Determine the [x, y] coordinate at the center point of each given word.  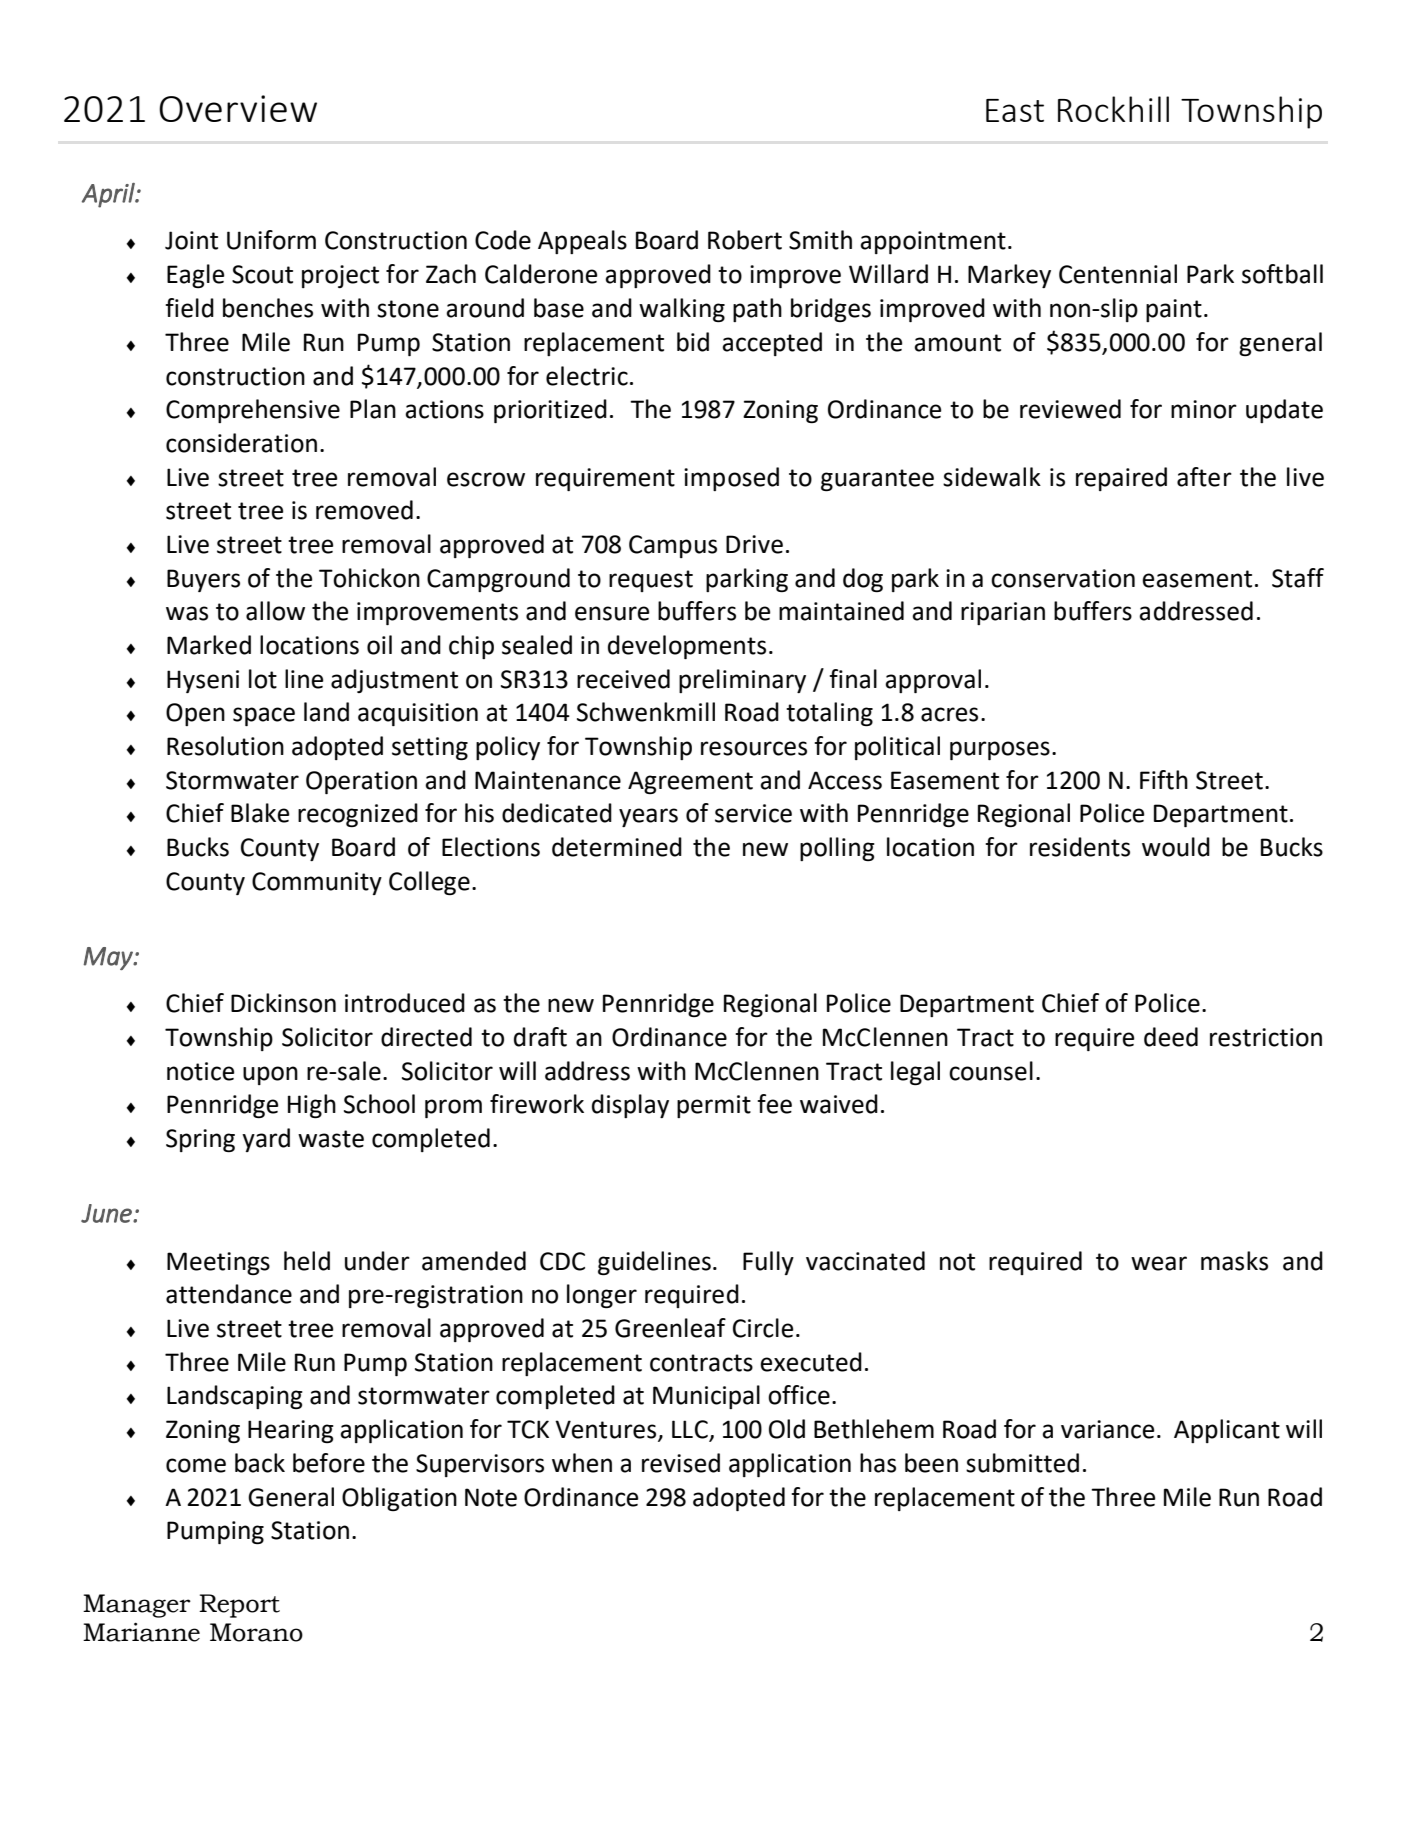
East [1015, 110]
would [1176, 847]
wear [1159, 1263]
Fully [768, 1263]
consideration [241, 443]
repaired [1121, 479]
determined [617, 847]
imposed [731, 479]
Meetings [218, 1263]
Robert [745, 240]
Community [317, 883]
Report [239, 1606]
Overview [238, 108]
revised [681, 1463]
